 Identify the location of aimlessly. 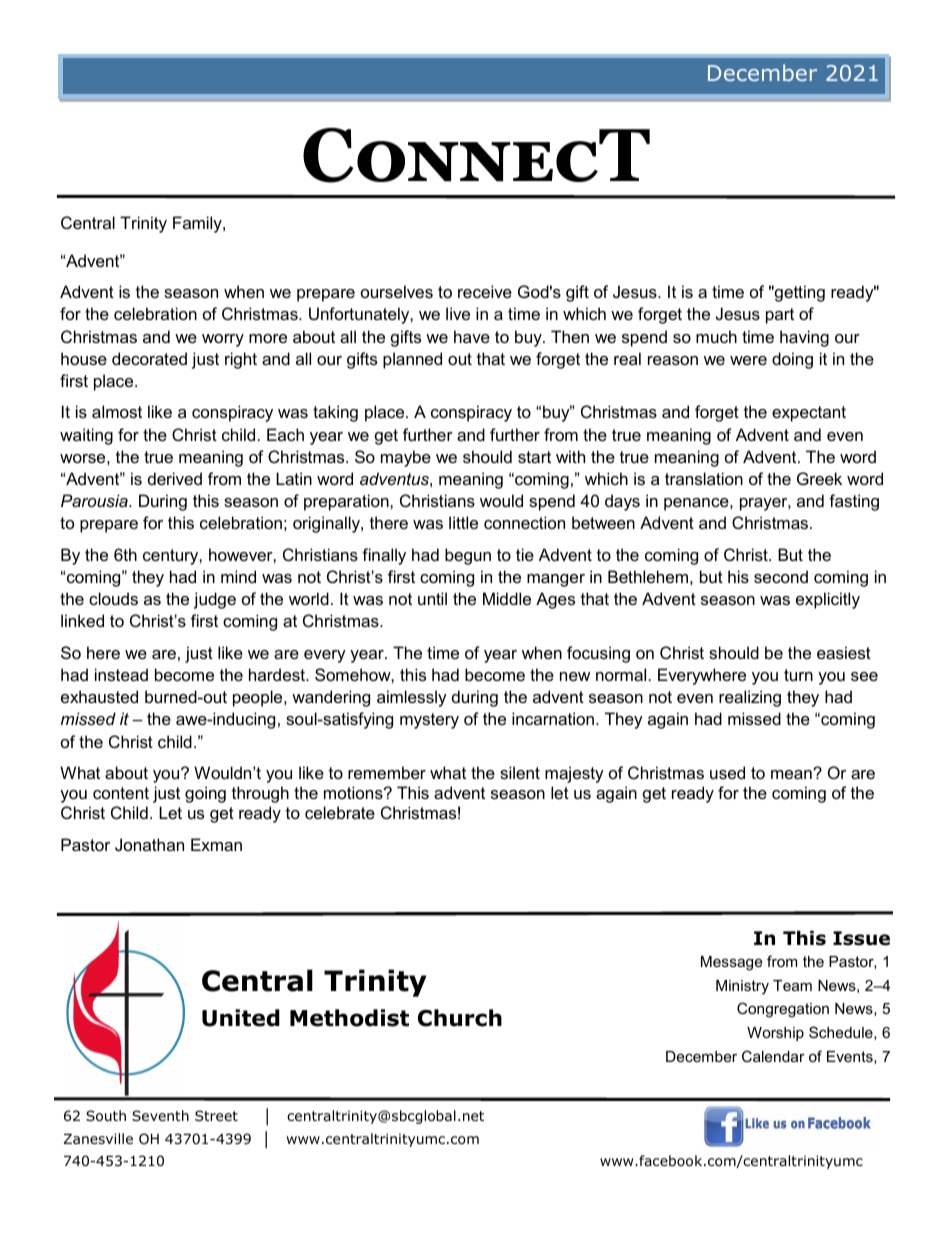
(412, 698).
